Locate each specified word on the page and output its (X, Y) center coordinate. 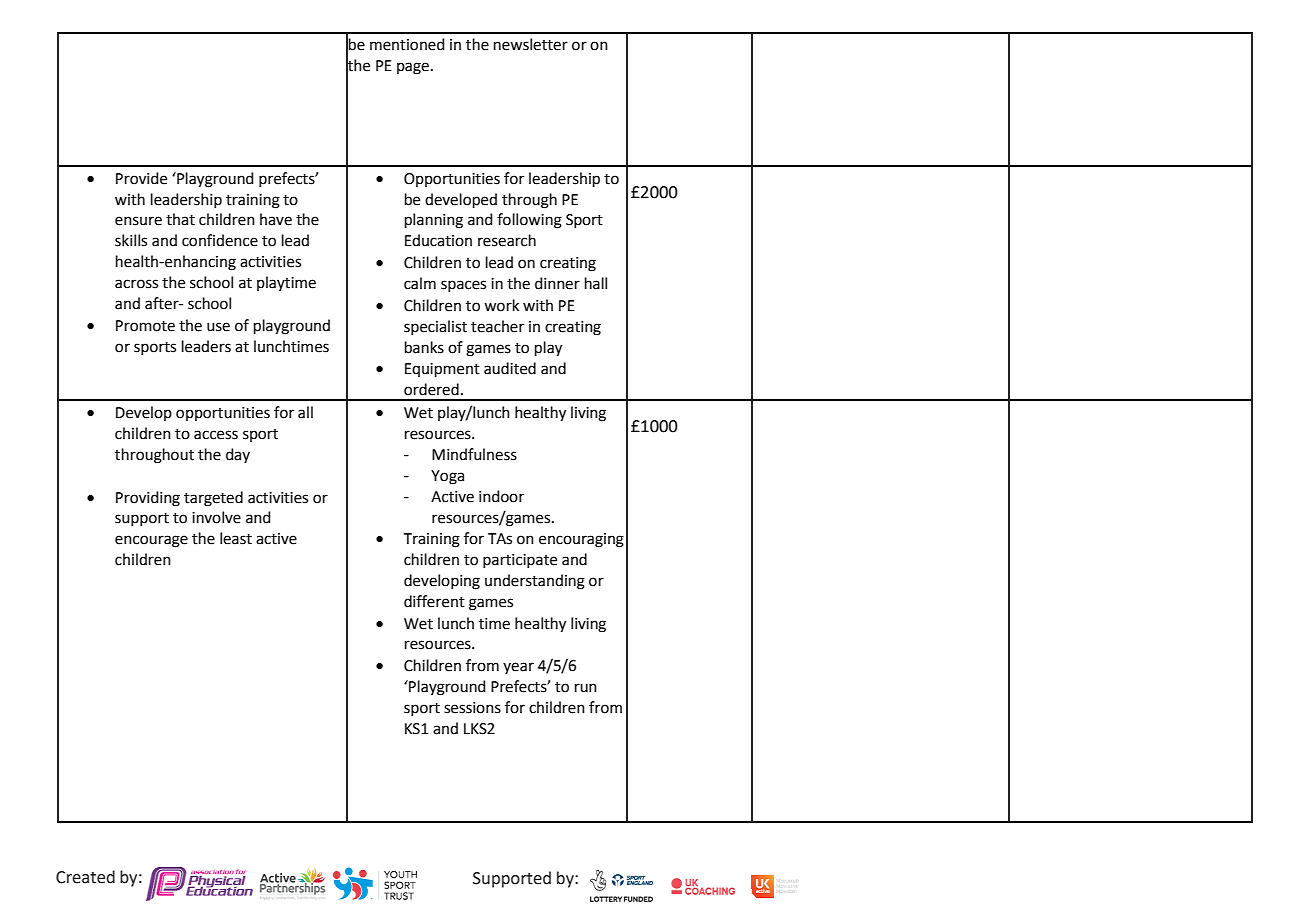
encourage (151, 541)
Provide (141, 178)
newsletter (531, 44)
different (434, 601)
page (413, 68)
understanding (535, 582)
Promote (145, 326)
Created (85, 877)
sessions (472, 708)
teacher (497, 326)
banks (424, 347)
